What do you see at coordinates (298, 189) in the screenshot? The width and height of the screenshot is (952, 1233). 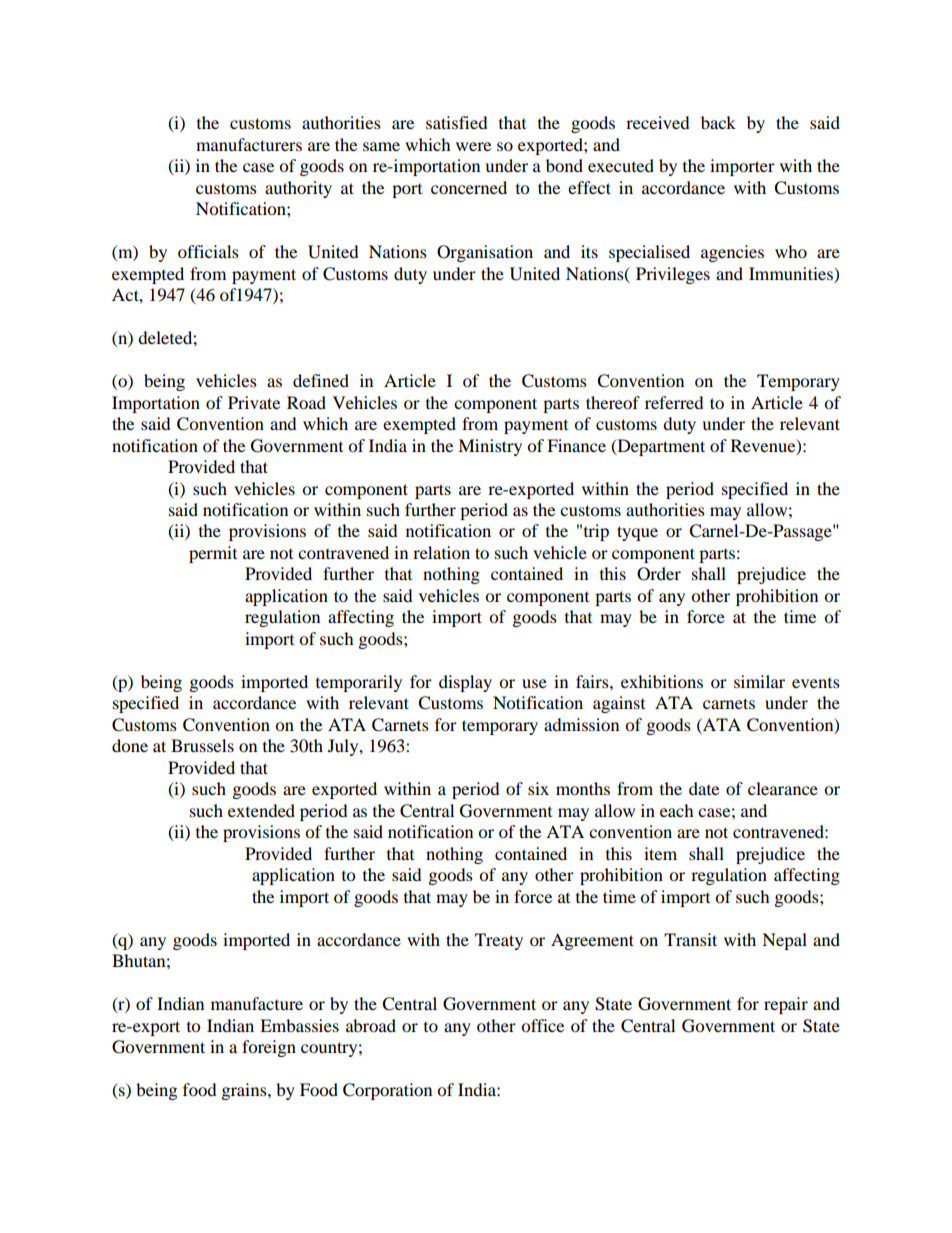 I see `authority` at bounding box center [298, 189].
